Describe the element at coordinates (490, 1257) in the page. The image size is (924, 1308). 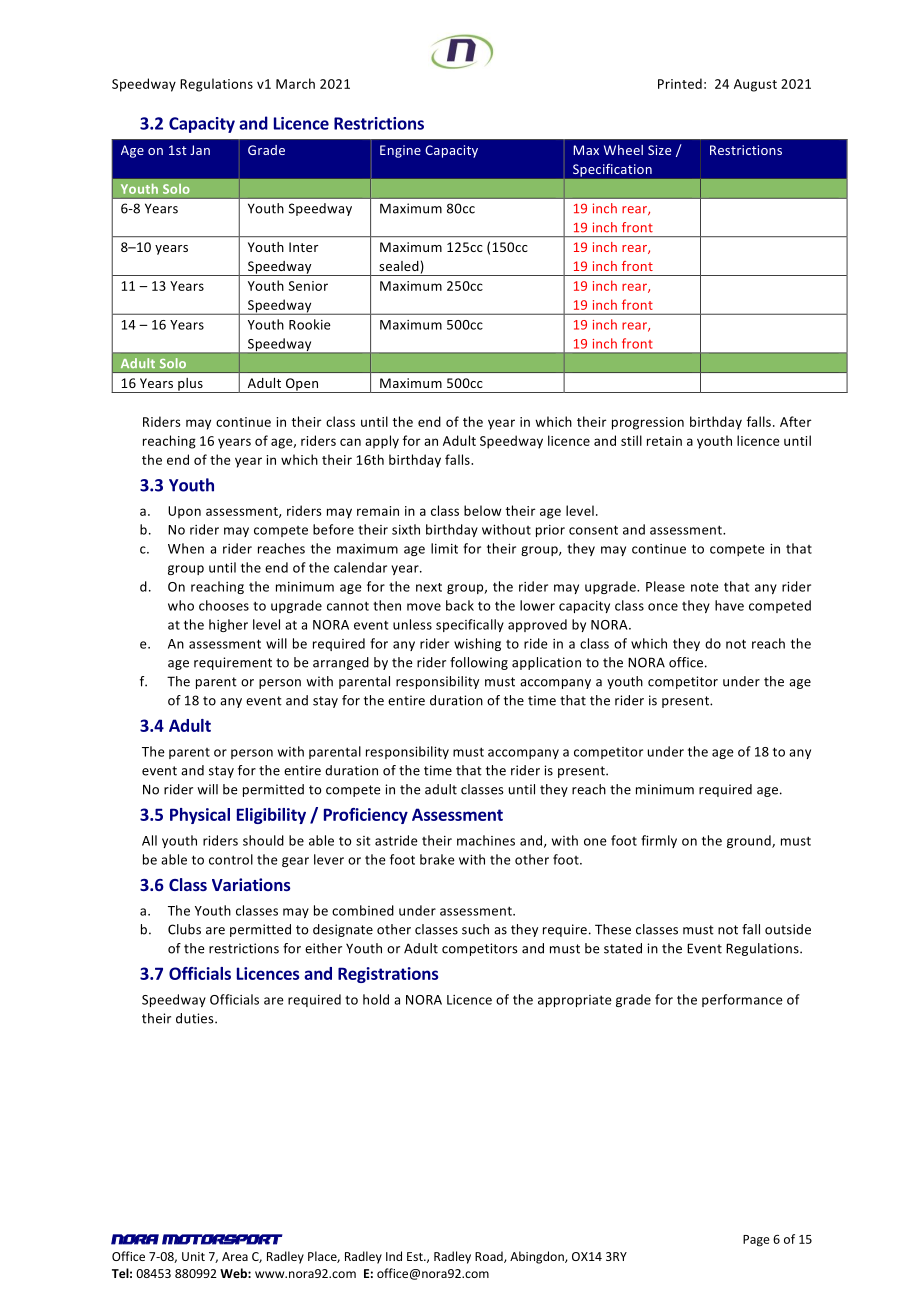
I see `Road` at that location.
